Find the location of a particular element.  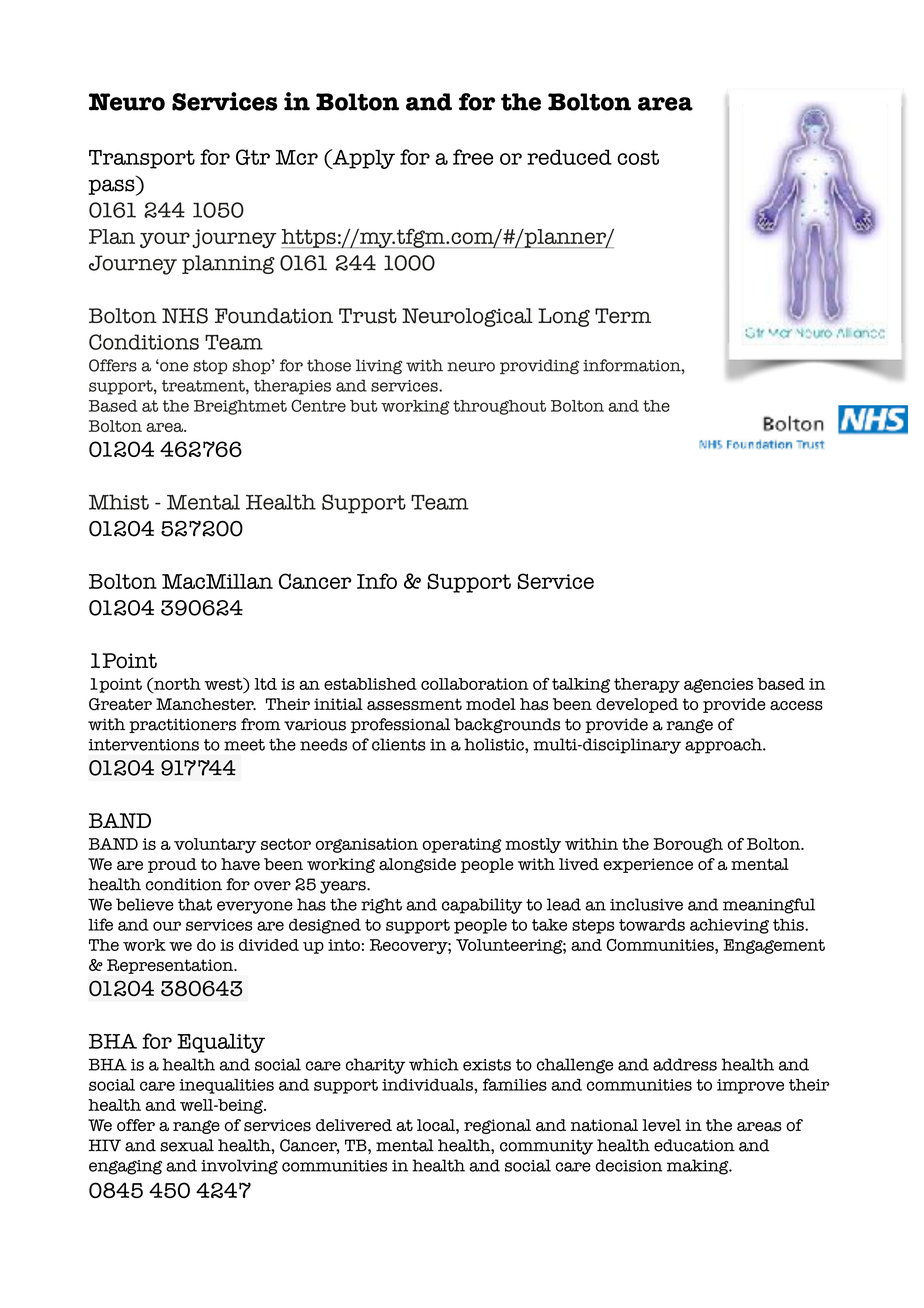

north is located at coordinates (176, 683).
